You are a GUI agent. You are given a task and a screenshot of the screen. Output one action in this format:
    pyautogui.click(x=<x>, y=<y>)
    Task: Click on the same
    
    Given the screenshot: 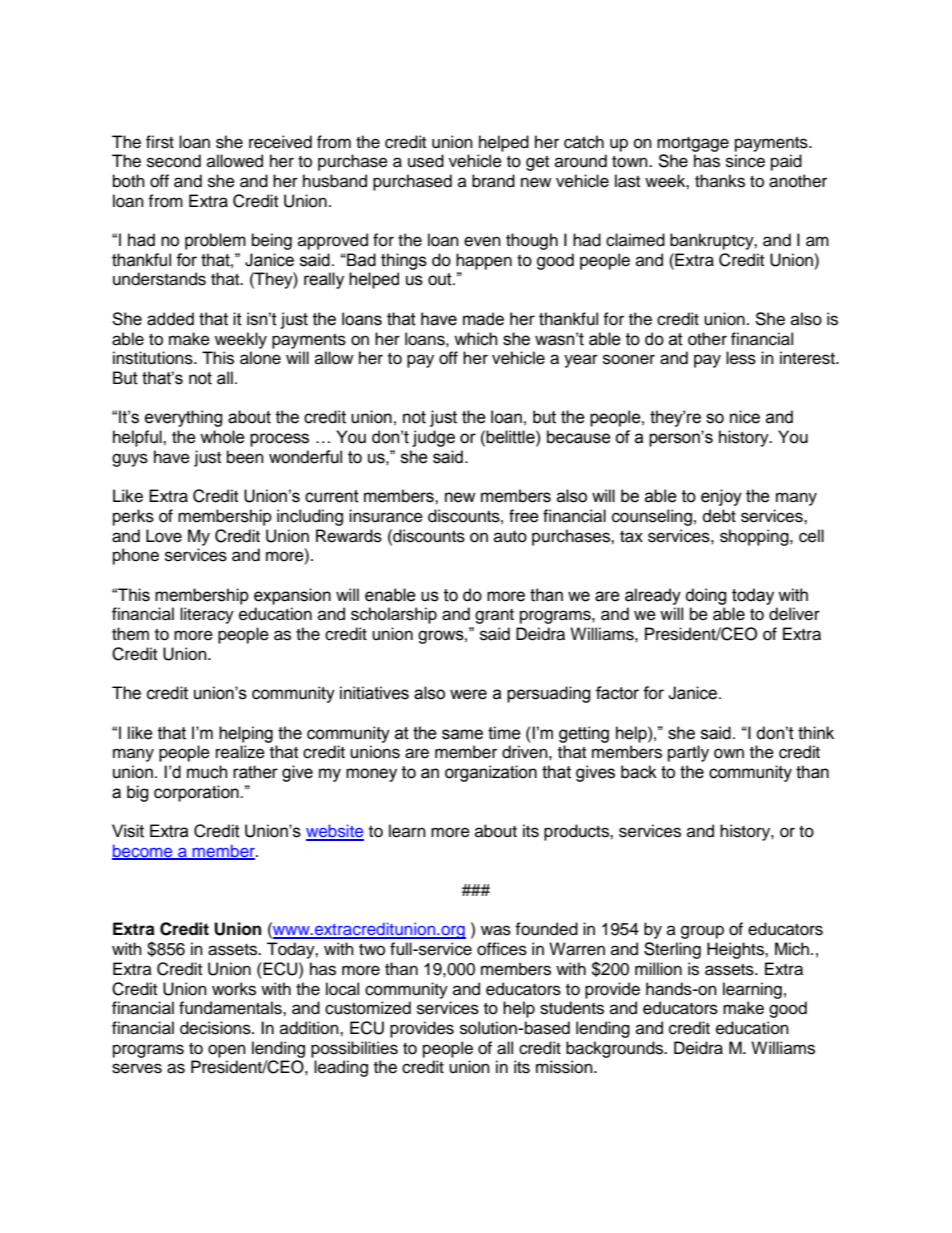 What is the action you would take?
    pyautogui.click(x=462, y=734)
